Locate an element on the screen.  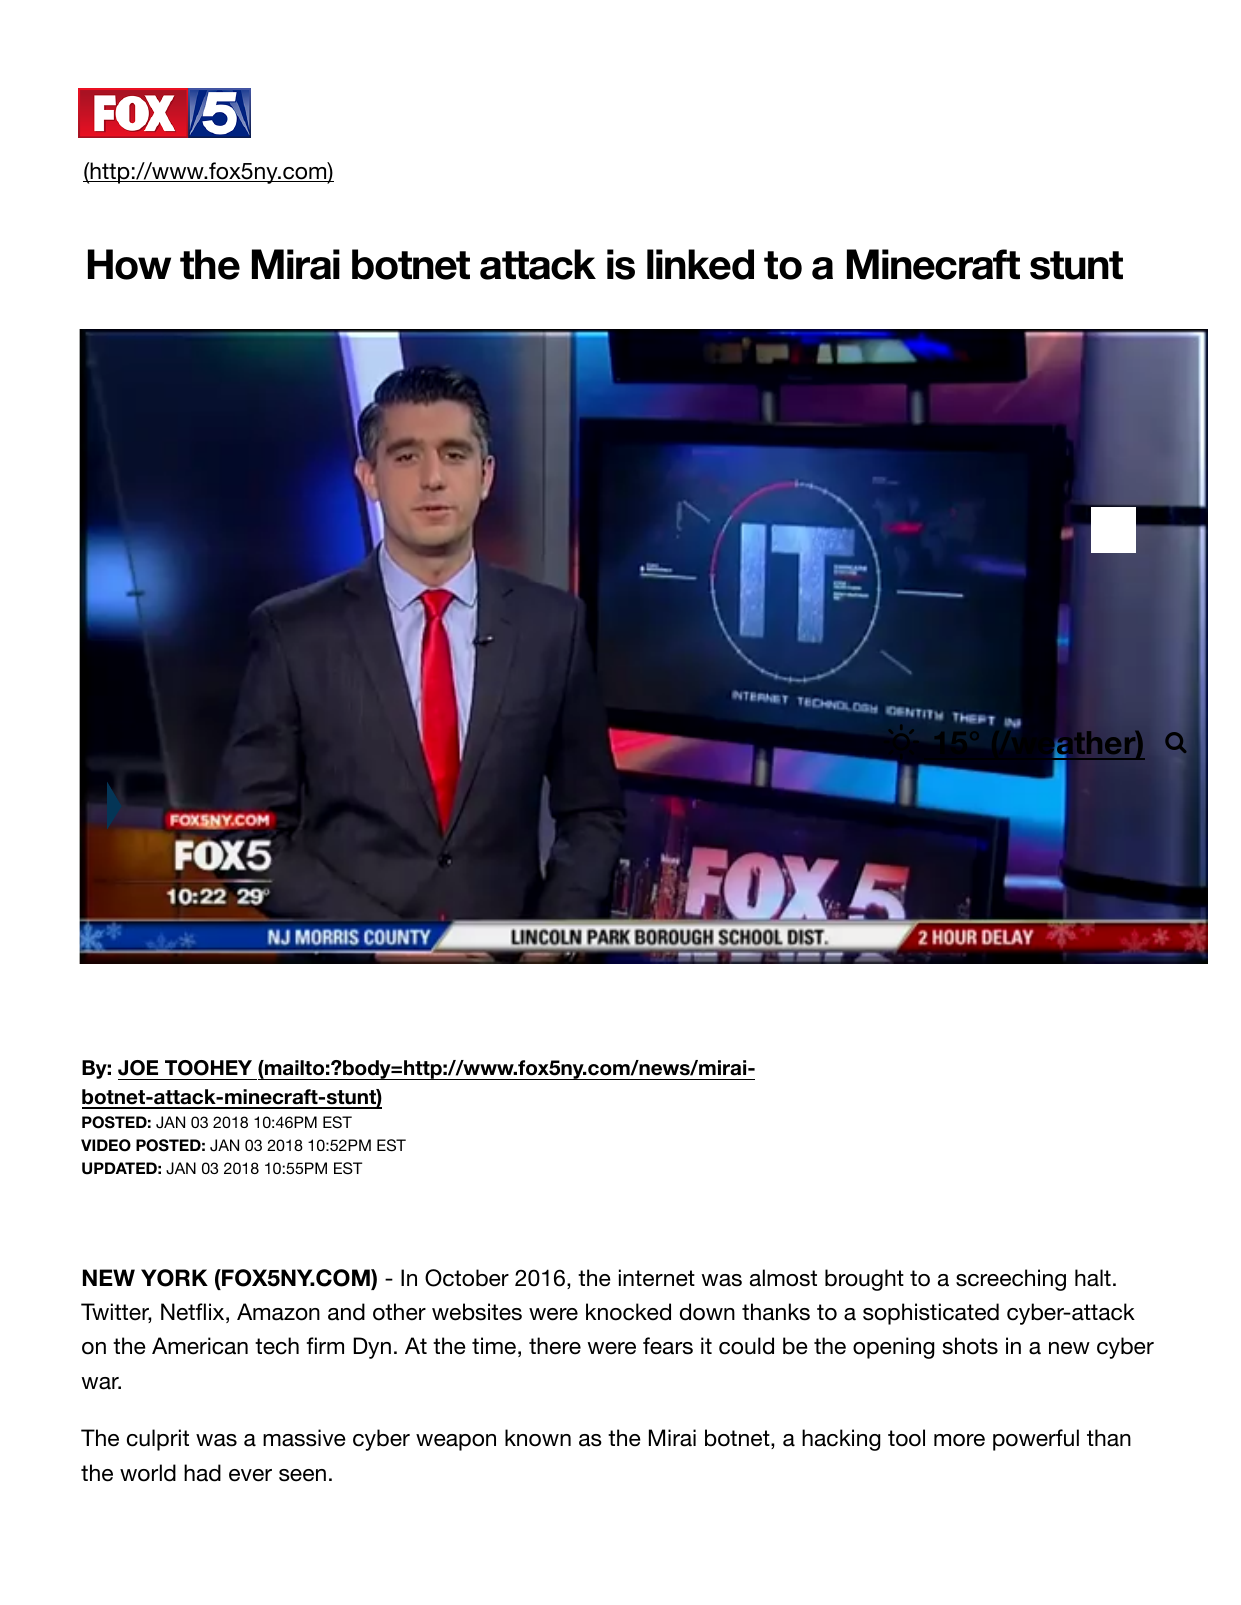
How is located at coordinates (129, 264).
